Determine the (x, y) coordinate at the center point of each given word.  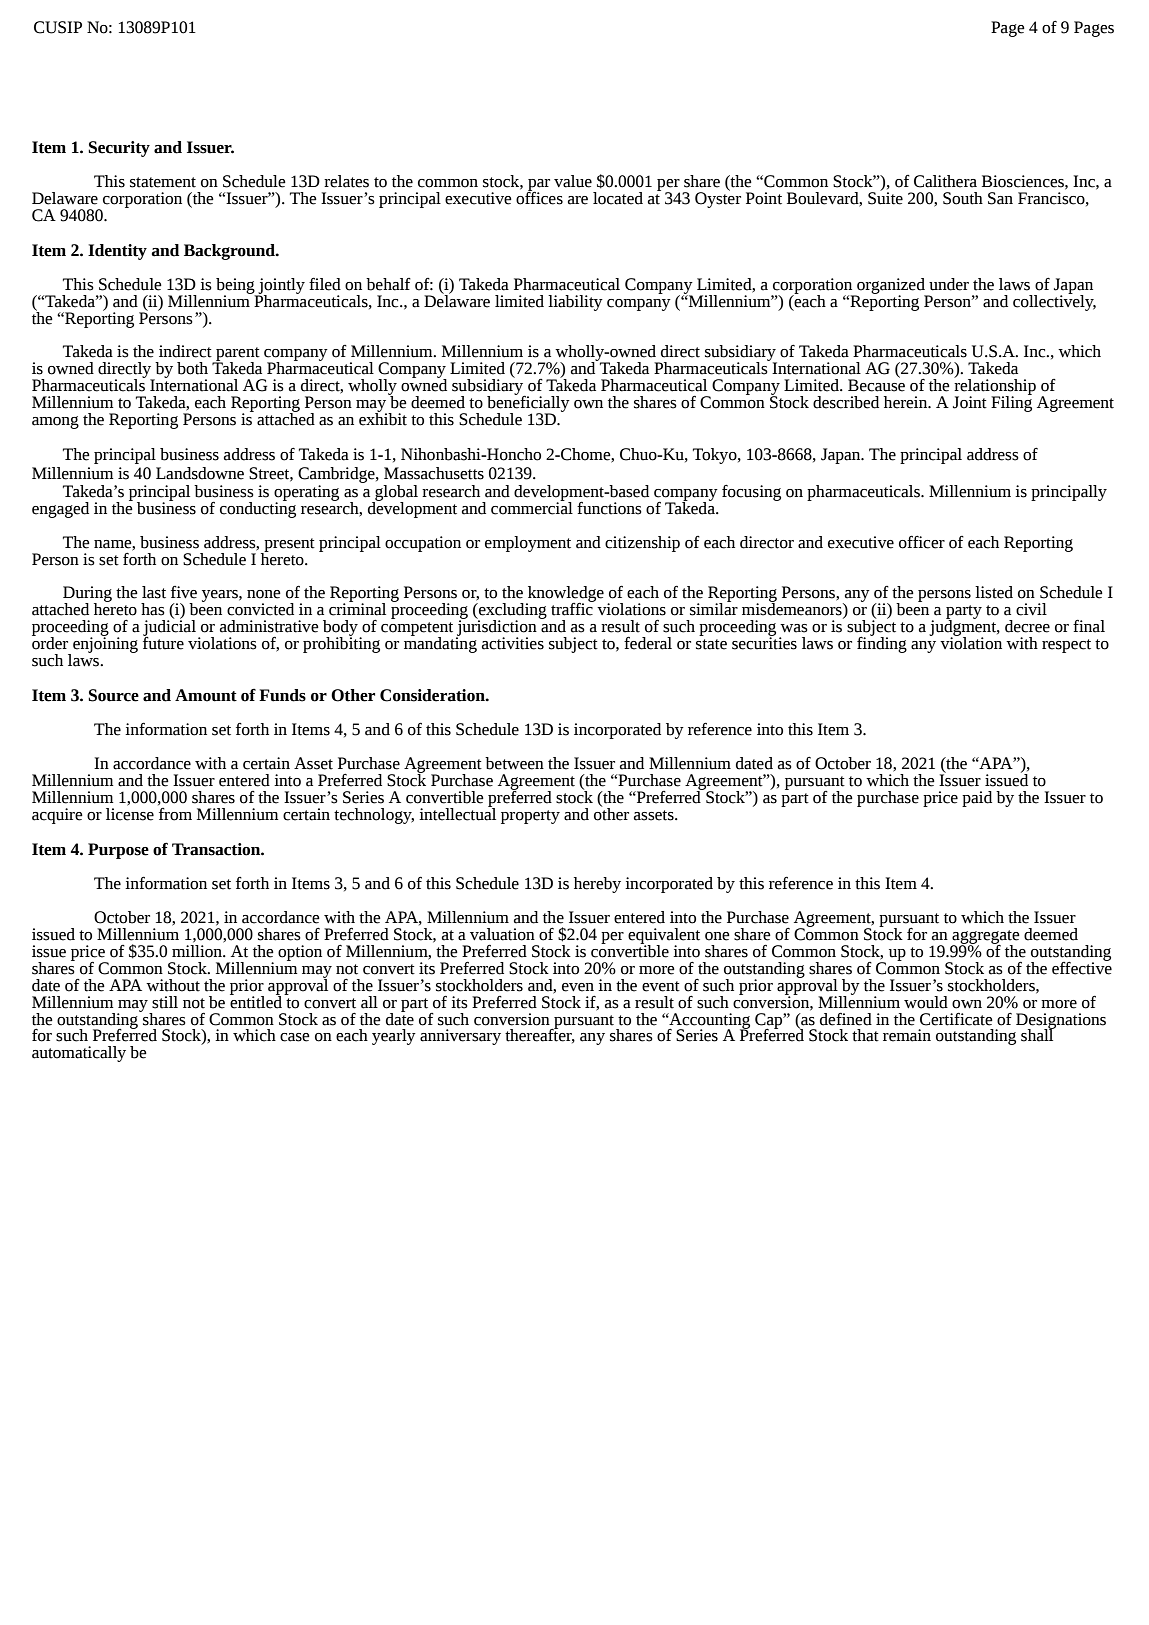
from (175, 814)
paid (977, 799)
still (165, 1002)
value (573, 181)
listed (994, 592)
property (530, 817)
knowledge (565, 595)
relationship (995, 387)
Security (119, 149)
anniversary (460, 1037)
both (192, 368)
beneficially (528, 403)
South (963, 198)
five (184, 592)
